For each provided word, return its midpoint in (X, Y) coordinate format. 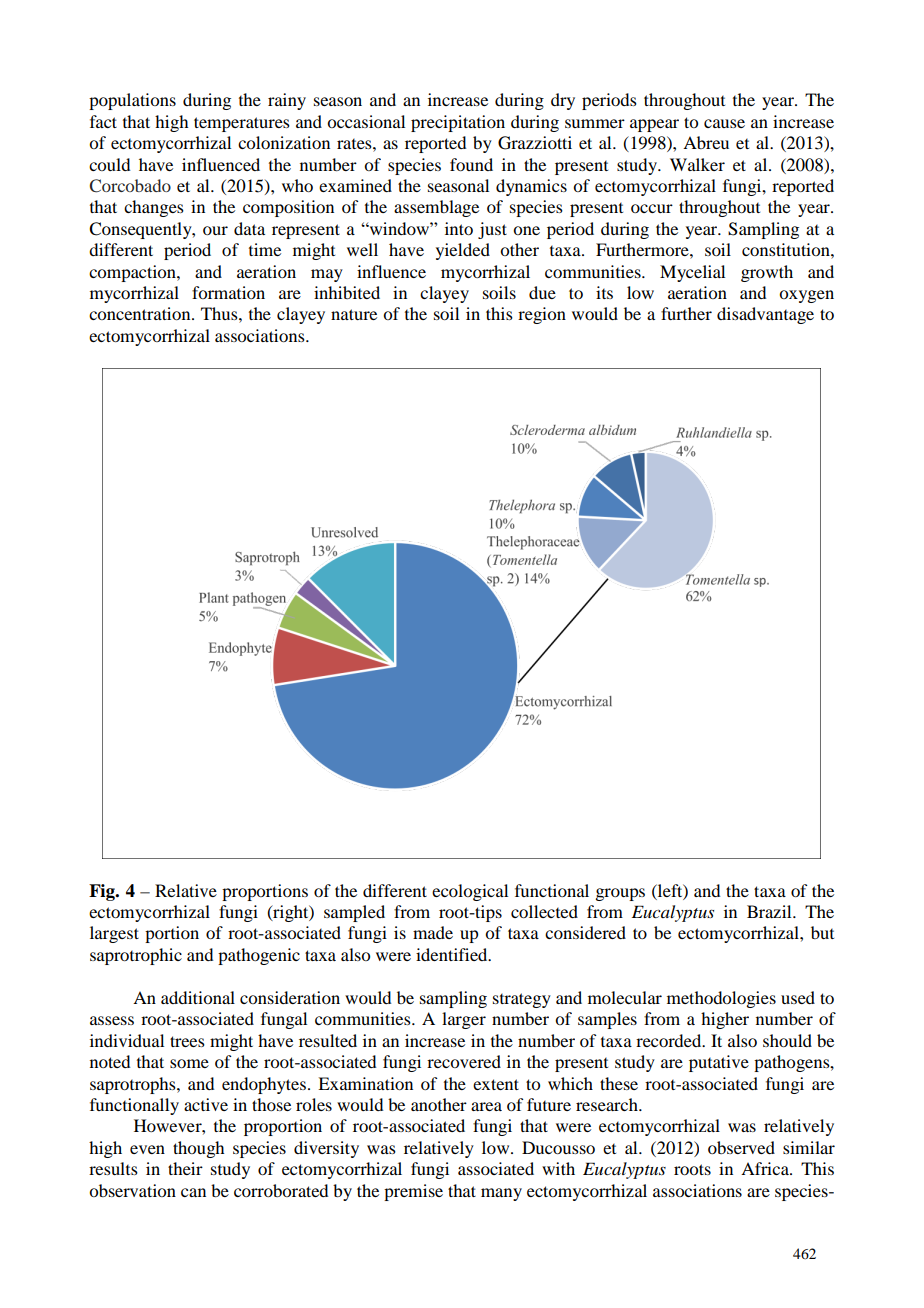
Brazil (770, 911)
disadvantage (765, 315)
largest (114, 934)
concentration (141, 313)
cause (724, 123)
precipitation (458, 123)
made (433, 932)
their (185, 1168)
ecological (470, 892)
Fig (103, 892)
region (542, 315)
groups (620, 894)
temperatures (242, 124)
